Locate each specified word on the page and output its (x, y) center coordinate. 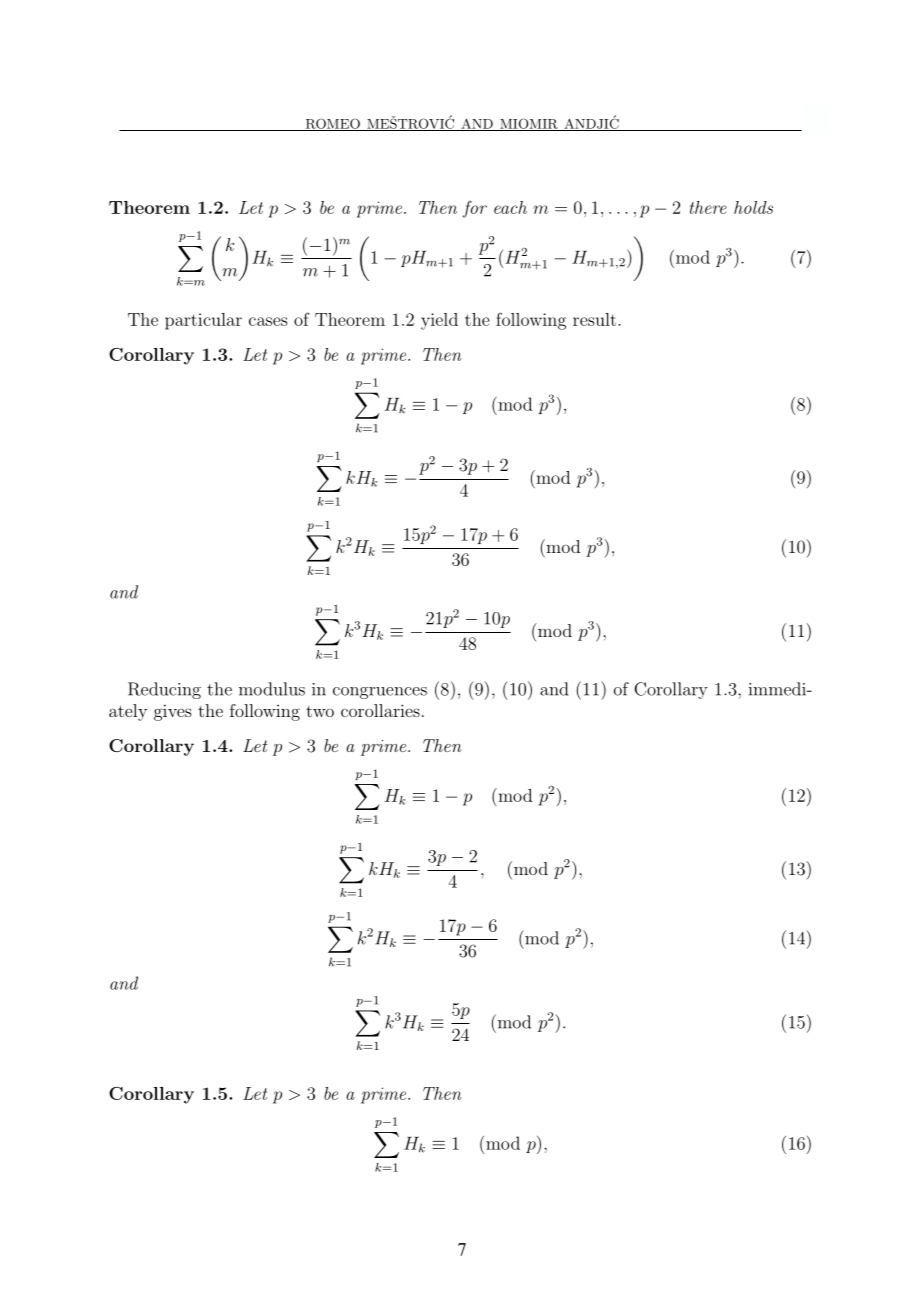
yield (439, 321)
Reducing (164, 690)
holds (753, 207)
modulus (272, 689)
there (708, 207)
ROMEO (332, 124)
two (320, 711)
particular (203, 321)
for (475, 209)
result (596, 319)
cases (268, 321)
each (510, 207)
